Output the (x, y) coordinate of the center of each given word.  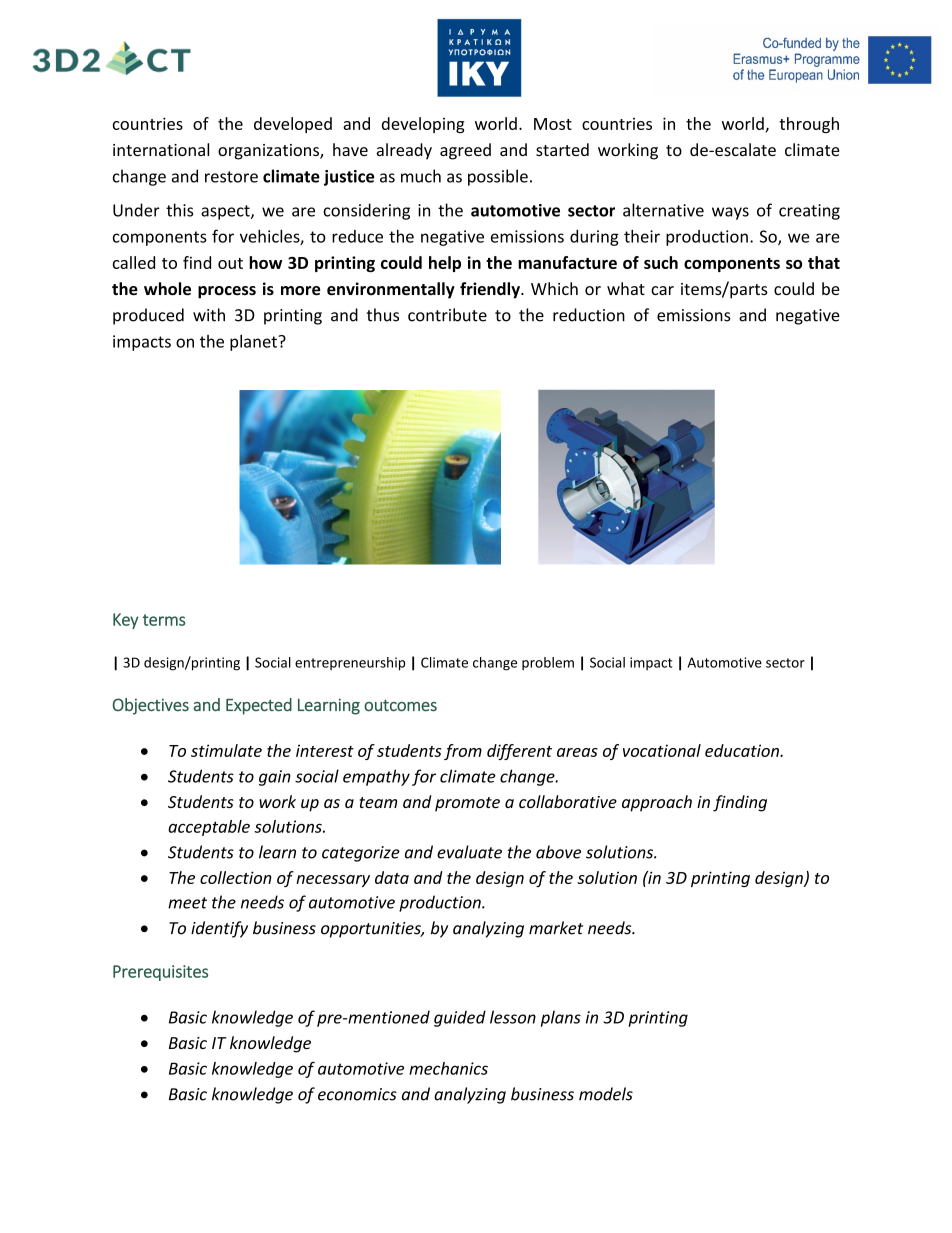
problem (548, 663)
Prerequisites (160, 973)
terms (164, 620)
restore (231, 177)
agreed (465, 151)
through (809, 125)
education (743, 750)
